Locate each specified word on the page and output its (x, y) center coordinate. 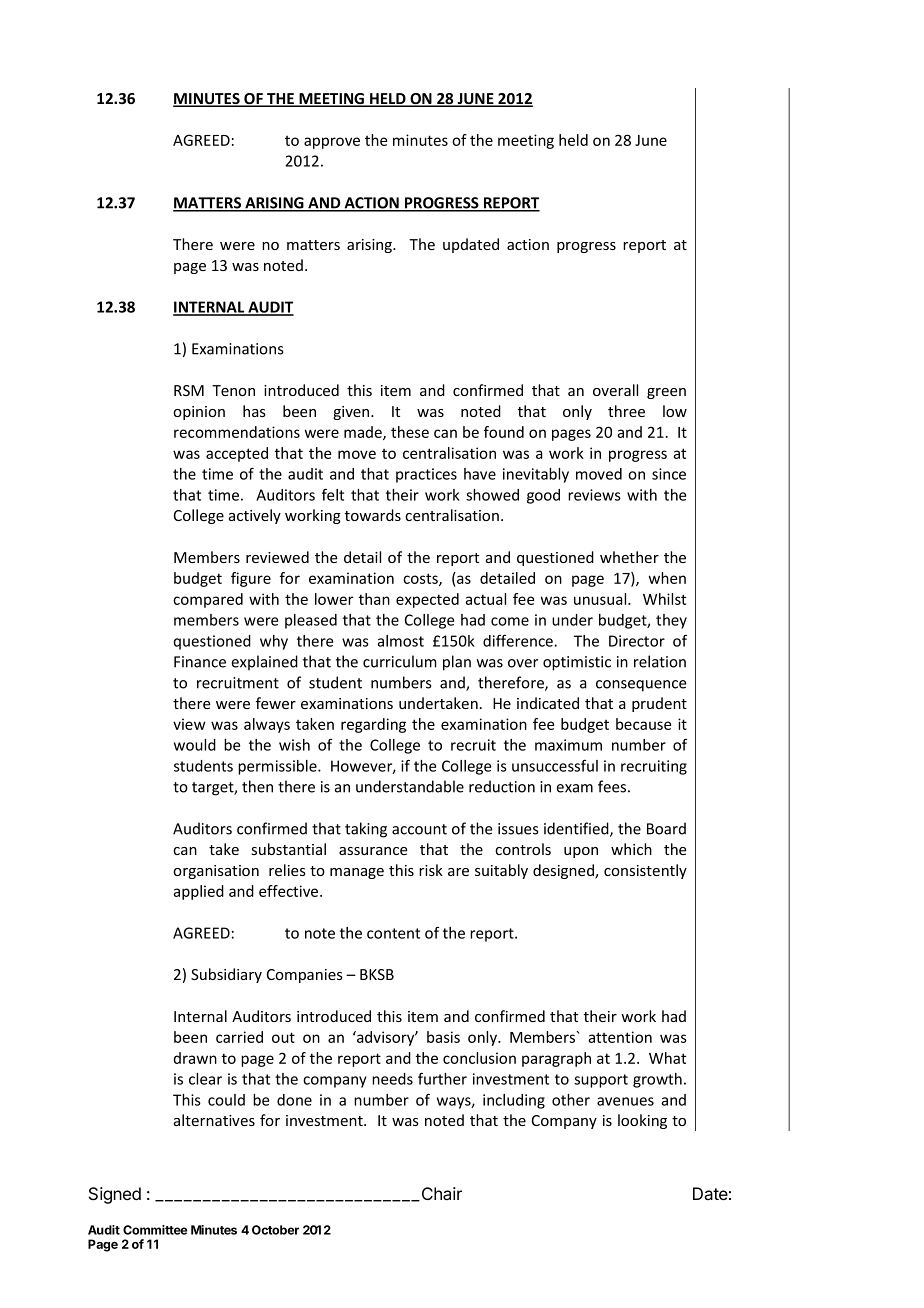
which (631, 849)
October (275, 1230)
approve (332, 143)
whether (629, 557)
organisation (216, 872)
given (352, 413)
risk (431, 870)
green (666, 393)
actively (255, 516)
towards (373, 515)
